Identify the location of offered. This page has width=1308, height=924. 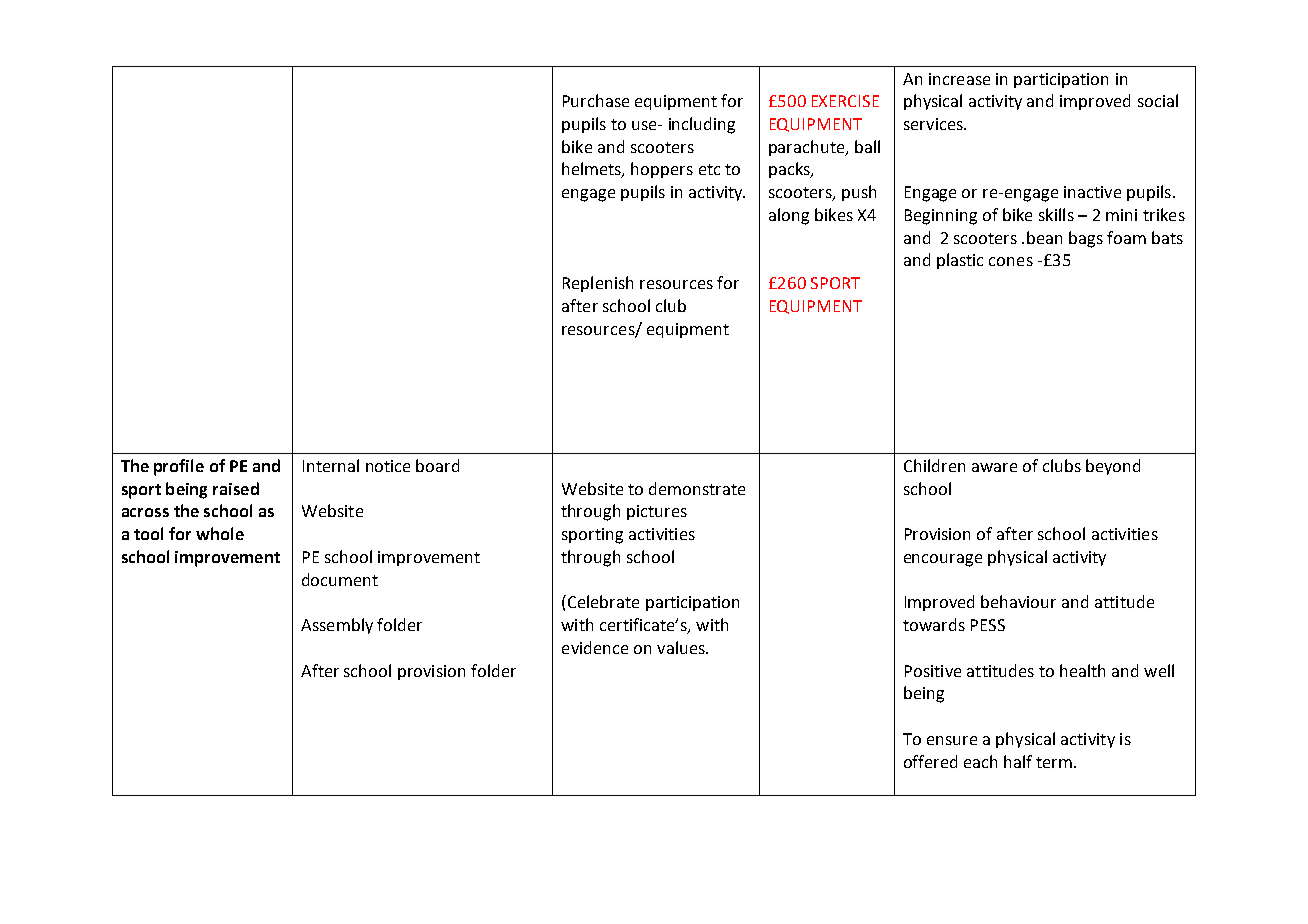
(930, 761).
